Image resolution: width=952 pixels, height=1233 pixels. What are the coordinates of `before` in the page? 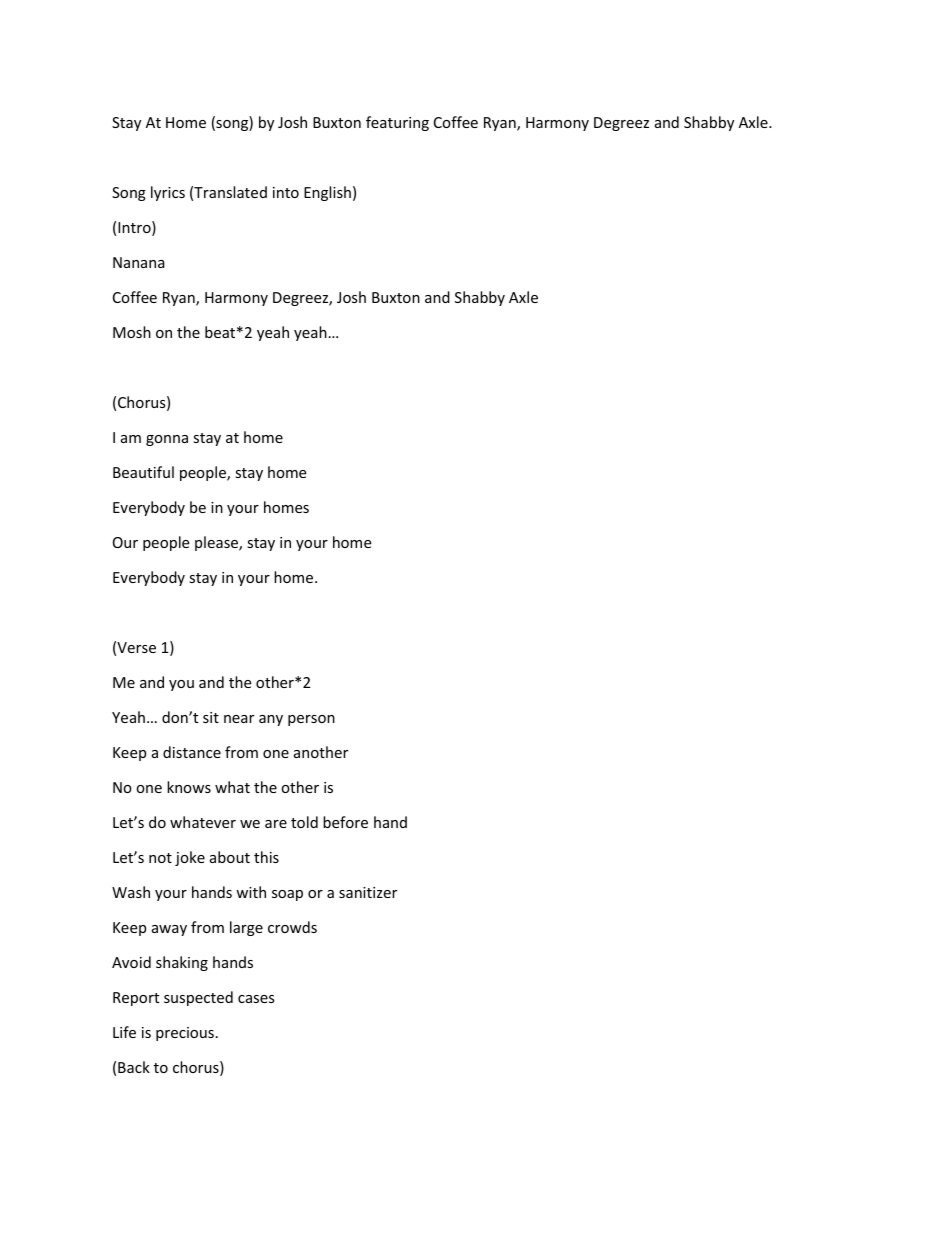 It's located at (345, 822).
